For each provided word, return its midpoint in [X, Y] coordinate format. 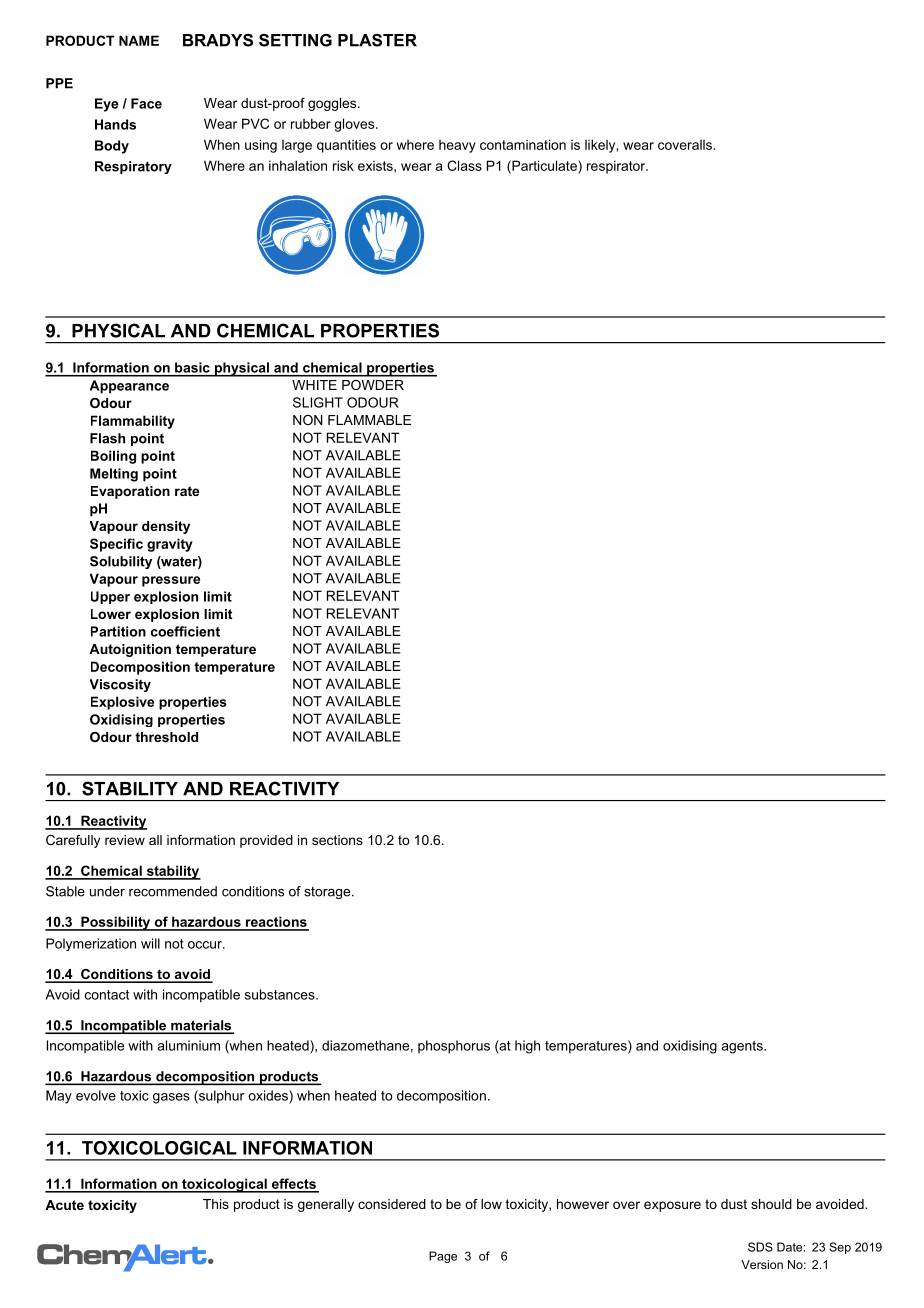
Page [443, 1257]
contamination [523, 144]
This [216, 1204]
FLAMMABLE [369, 420]
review [125, 840]
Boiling [113, 457]
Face [146, 103]
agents [743, 1047]
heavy [457, 146]
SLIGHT [318, 402]
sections [337, 840]
